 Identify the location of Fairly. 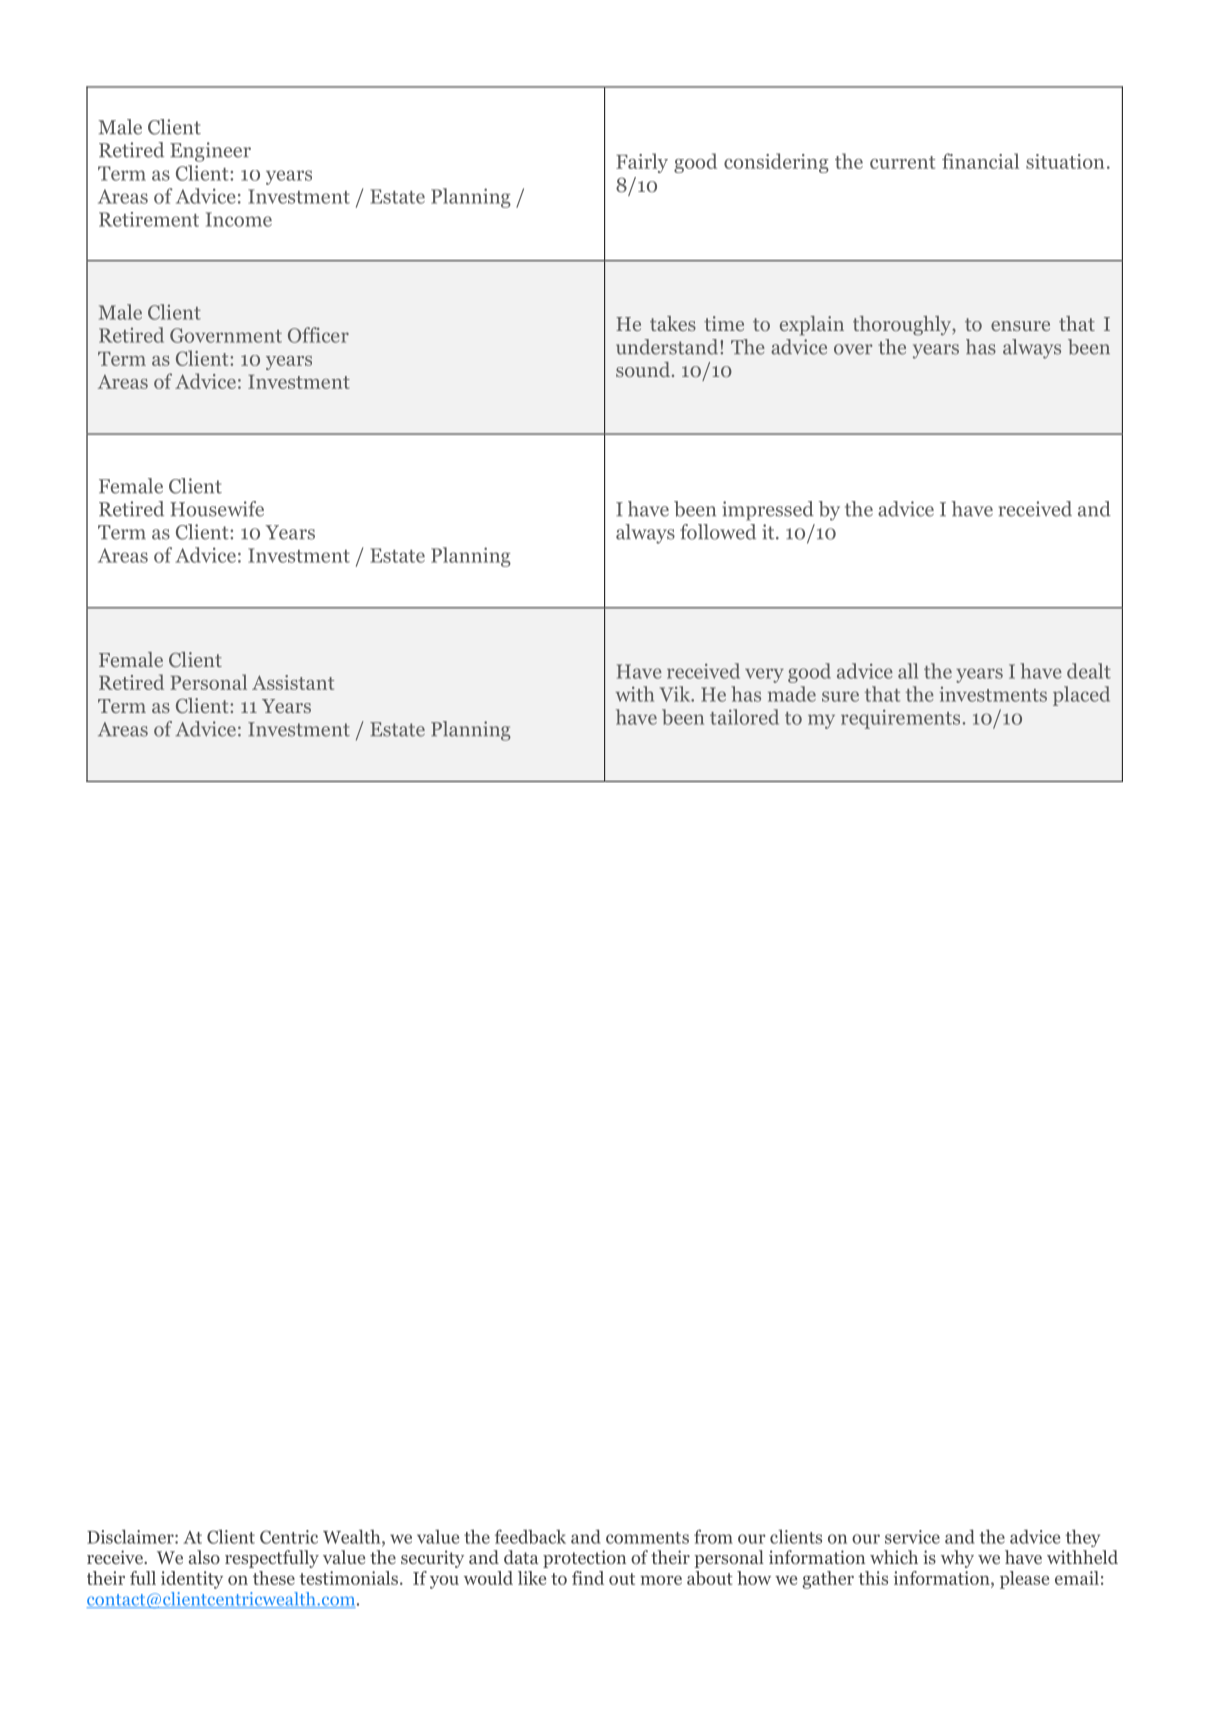
(642, 163).
